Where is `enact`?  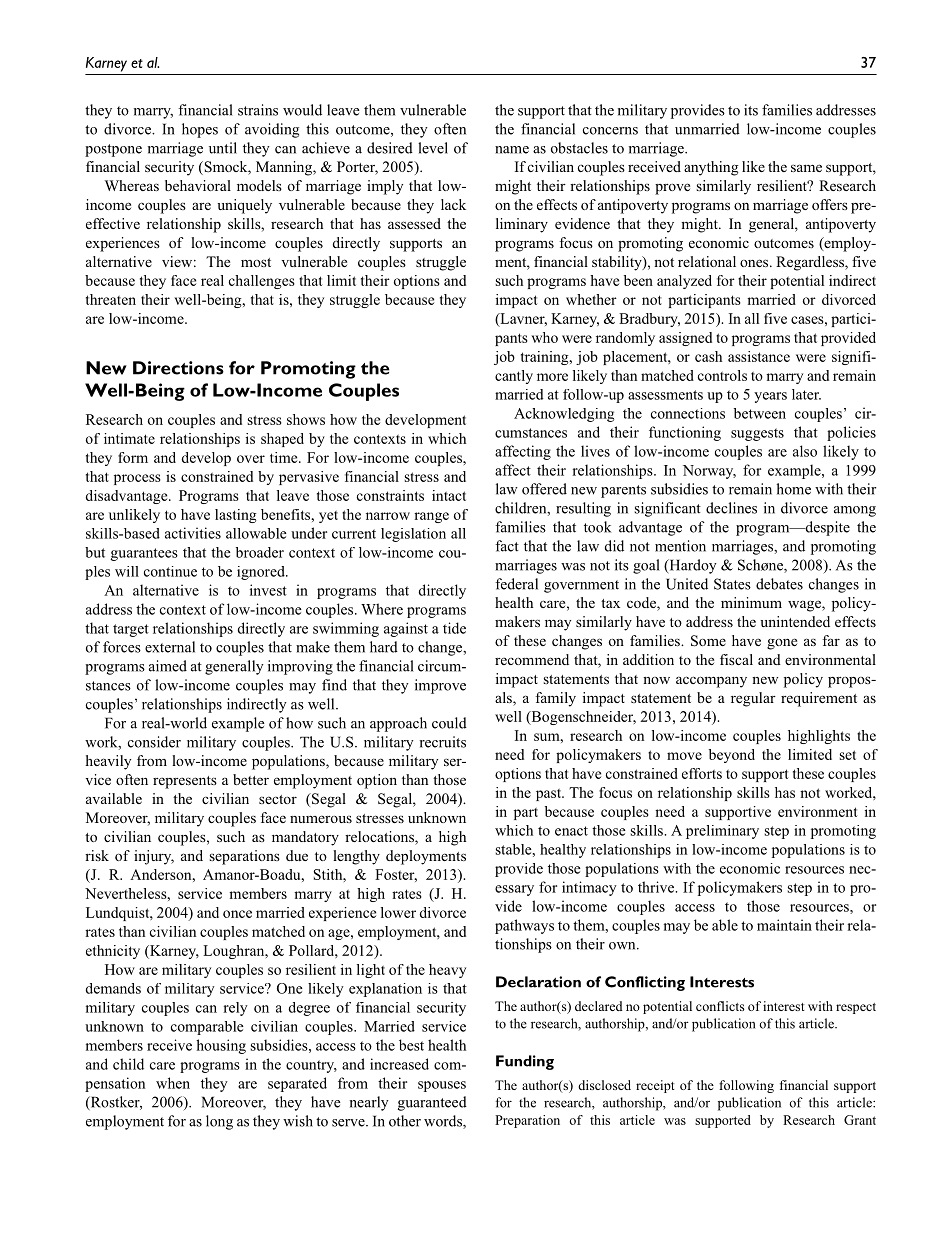 enact is located at coordinates (571, 831).
